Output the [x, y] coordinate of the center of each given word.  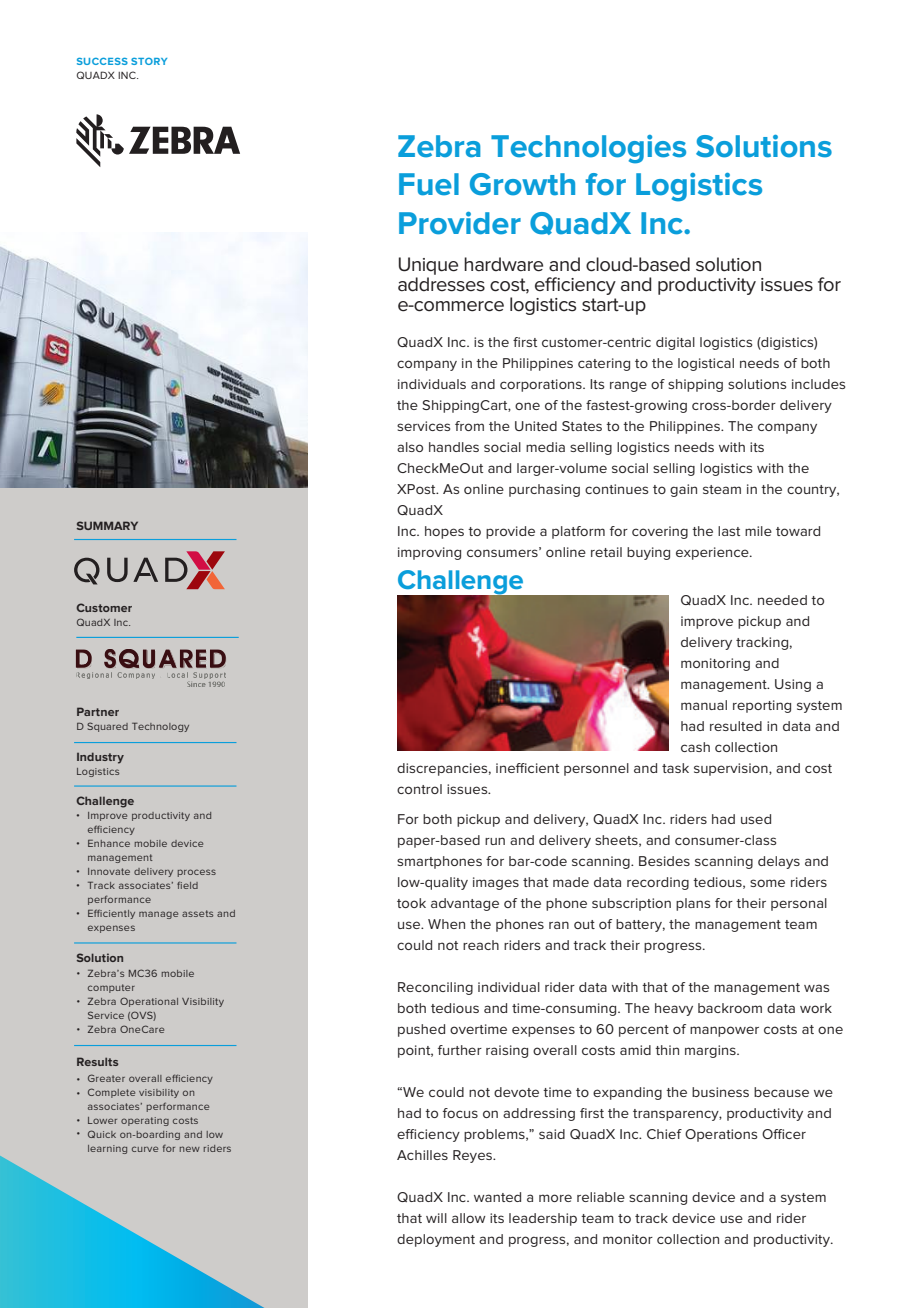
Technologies [588, 149]
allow [469, 1218]
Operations [721, 1135]
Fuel [429, 184]
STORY [149, 61]
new [189, 1149]
